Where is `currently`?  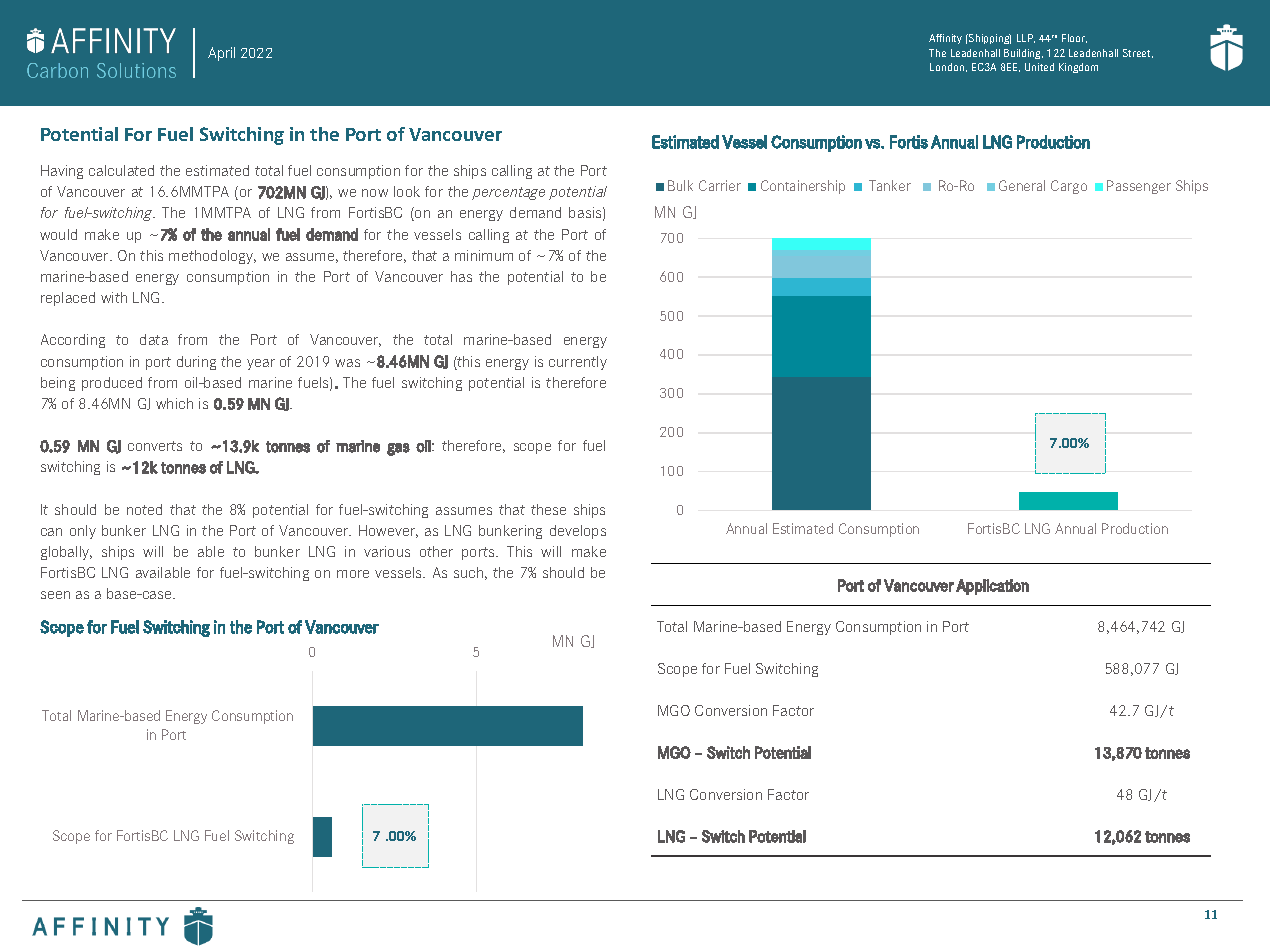
currently is located at coordinates (578, 363).
